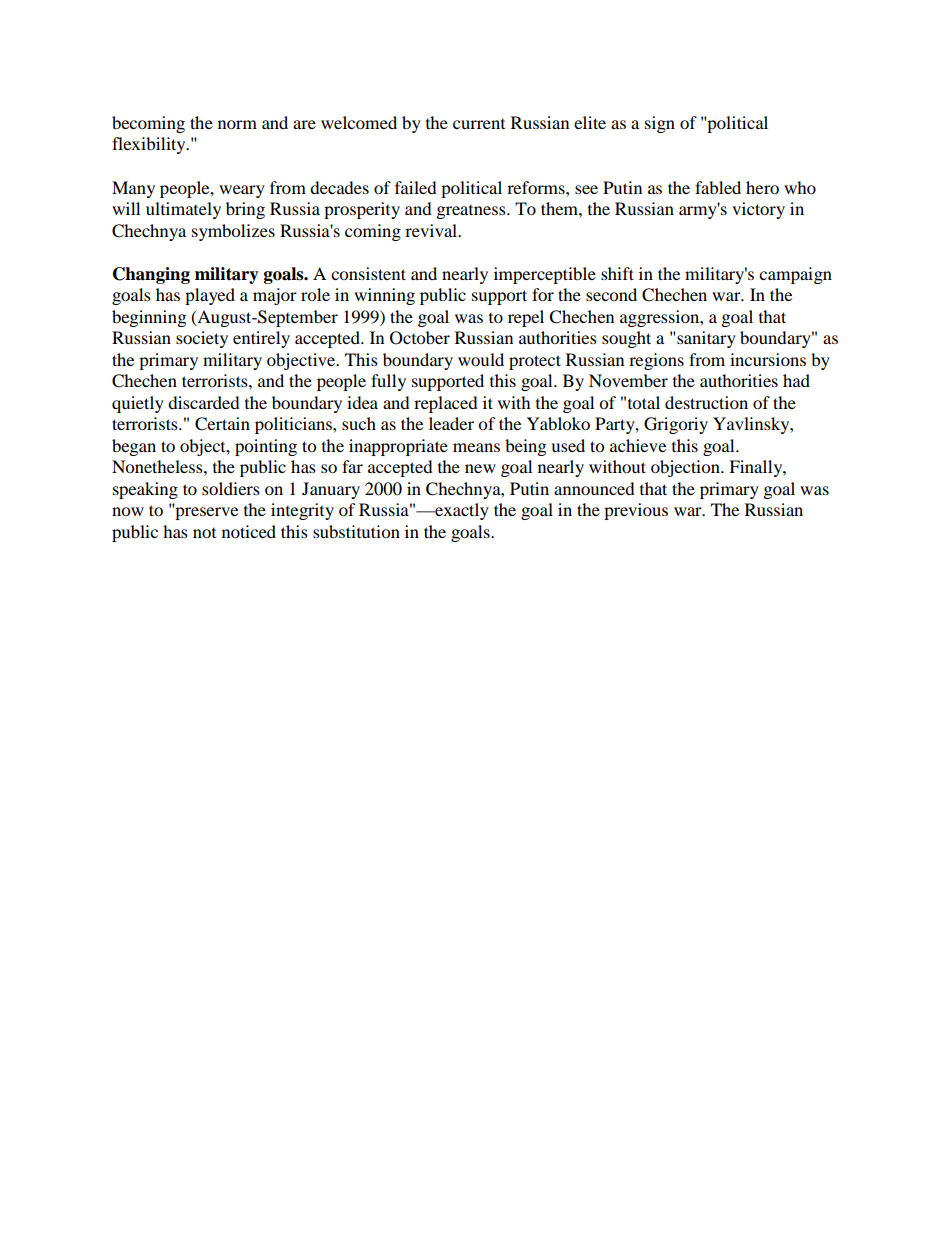 This screenshot has height=1233, width=952. Describe the element at coordinates (472, 212) in the screenshot. I see `greatness` at that location.
